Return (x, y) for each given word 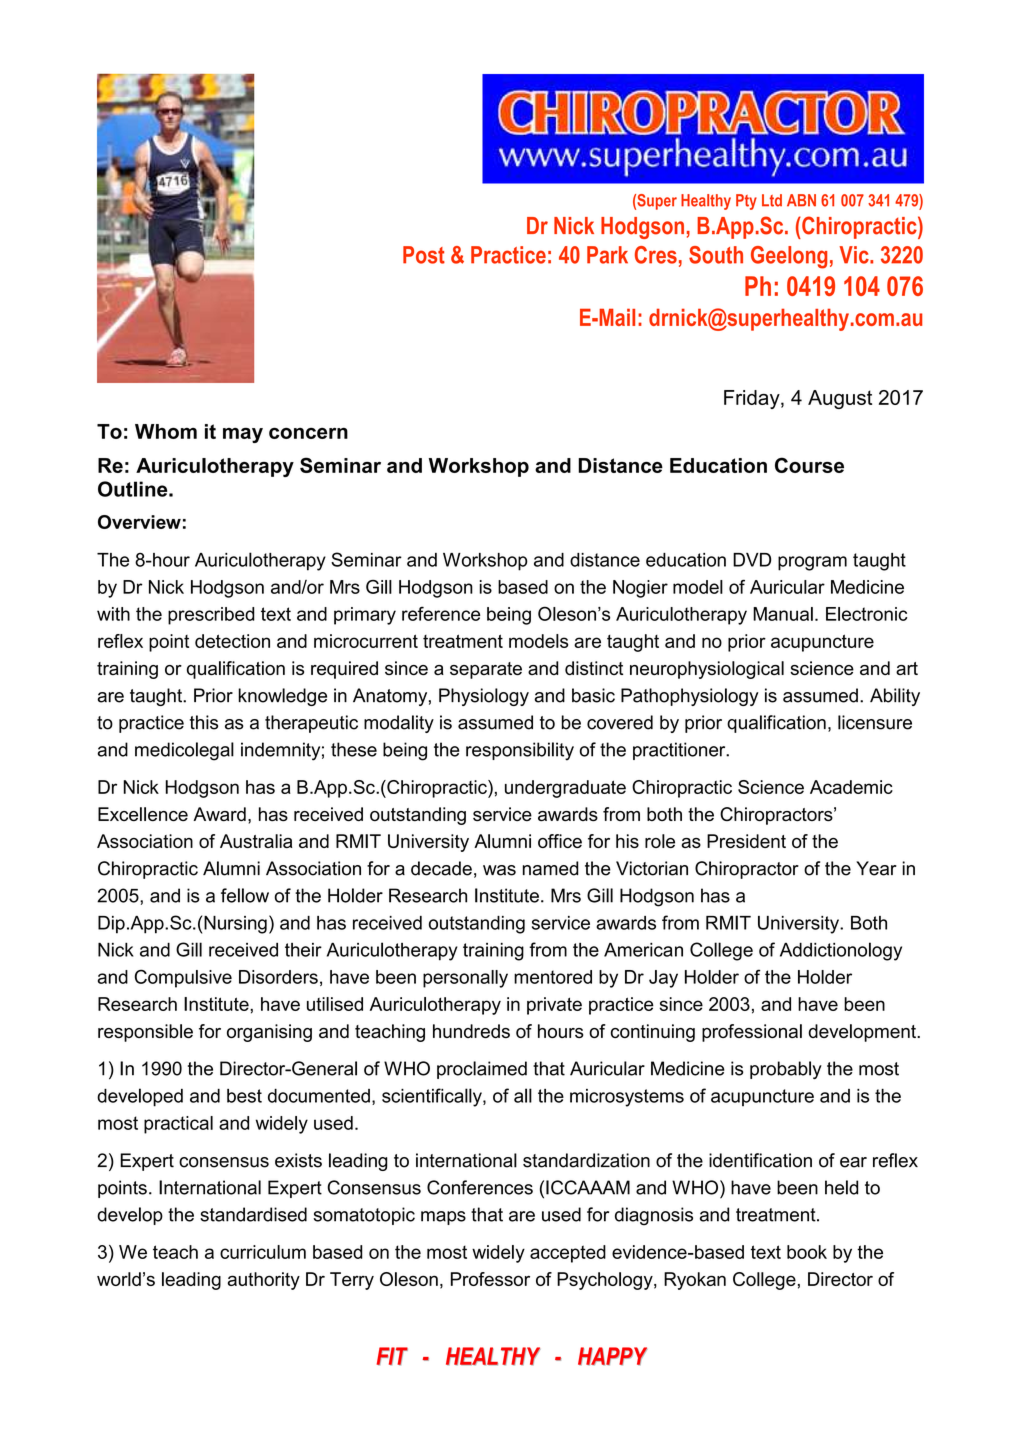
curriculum (263, 1252)
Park (607, 255)
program (812, 563)
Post (424, 255)
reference (441, 613)
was (499, 870)
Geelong (789, 257)
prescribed (211, 616)
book (807, 1252)
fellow (245, 895)
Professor (490, 1279)
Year (876, 868)
